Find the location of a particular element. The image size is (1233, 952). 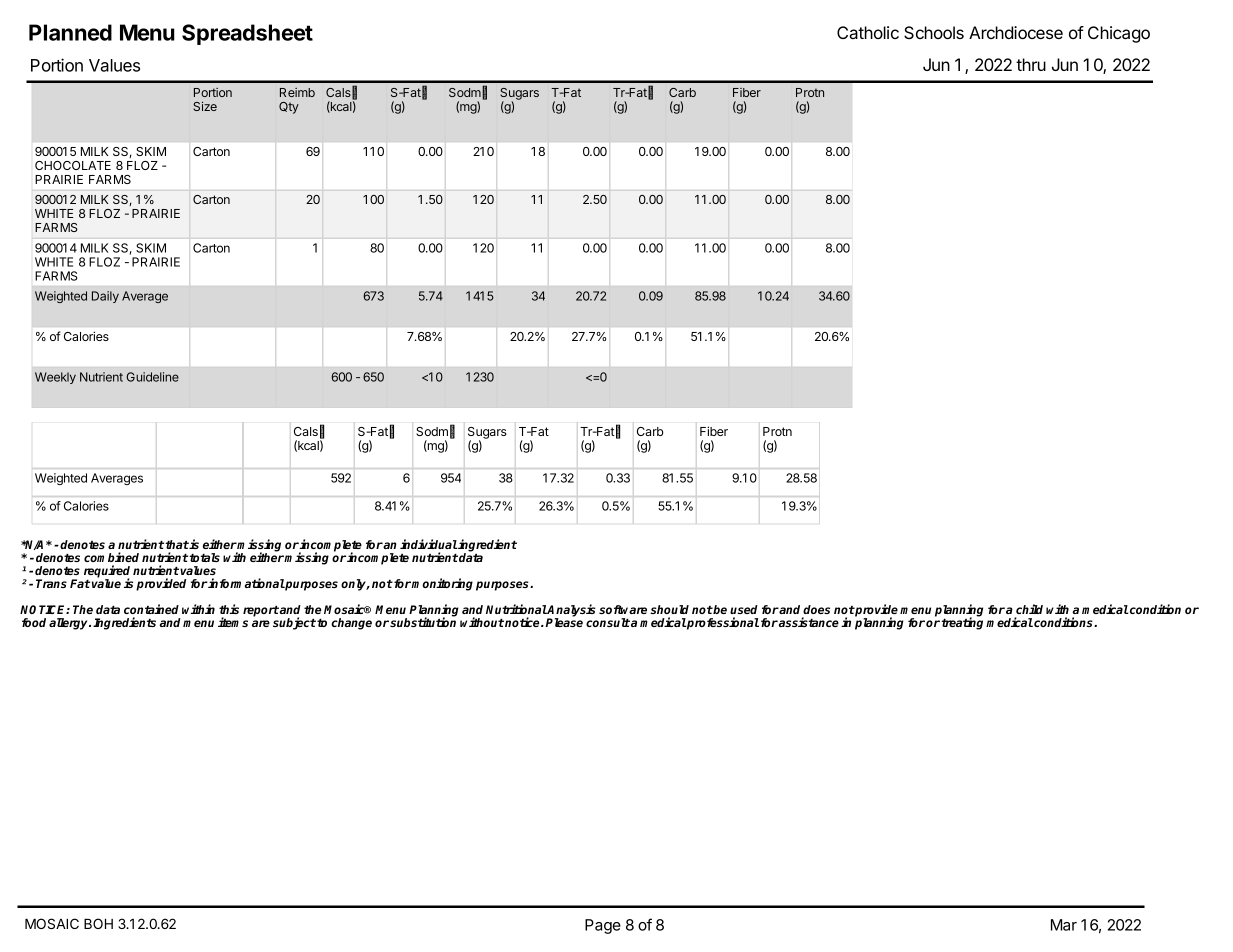

items is located at coordinates (233, 622).
